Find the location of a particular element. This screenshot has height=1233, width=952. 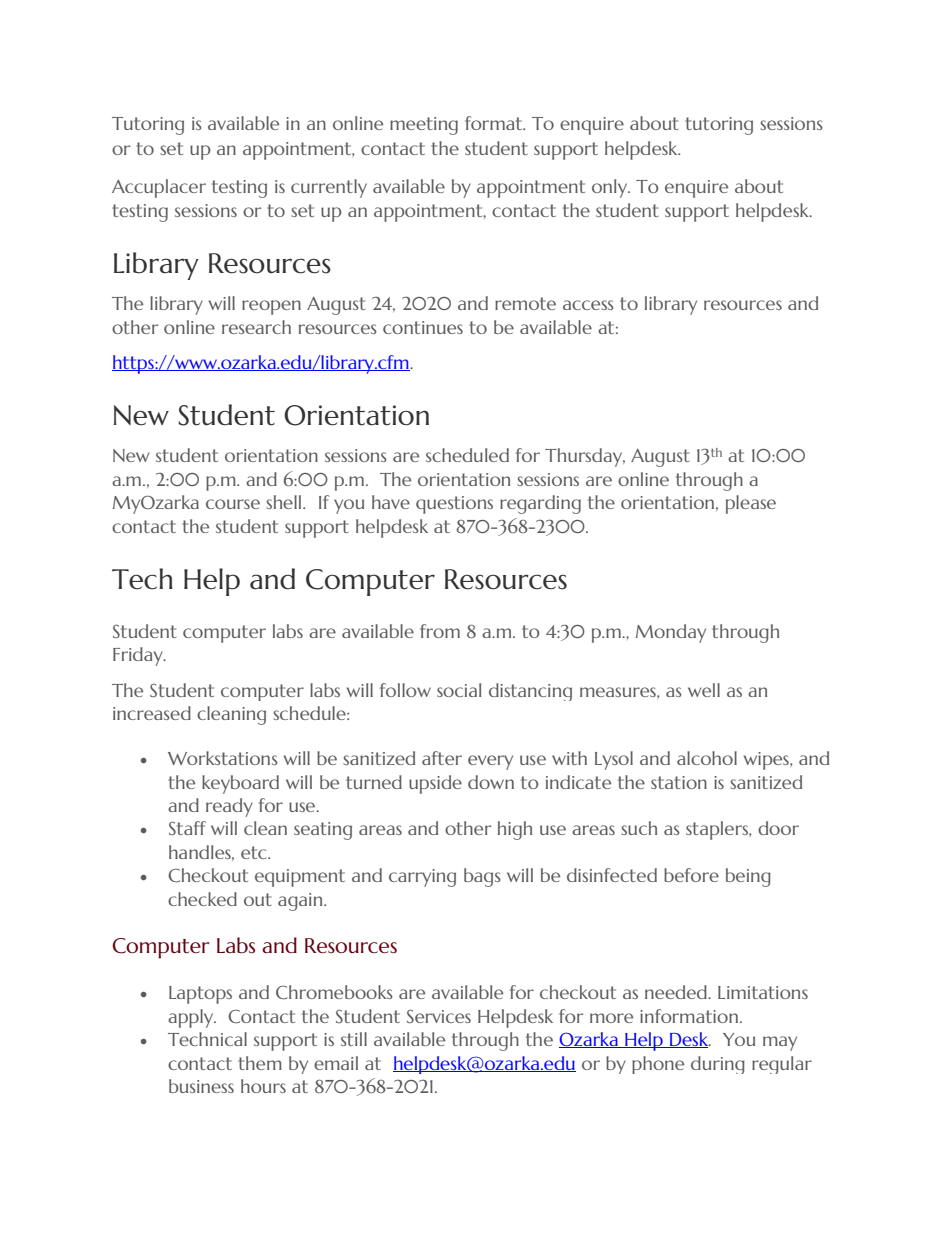

questions is located at coordinates (454, 505).
